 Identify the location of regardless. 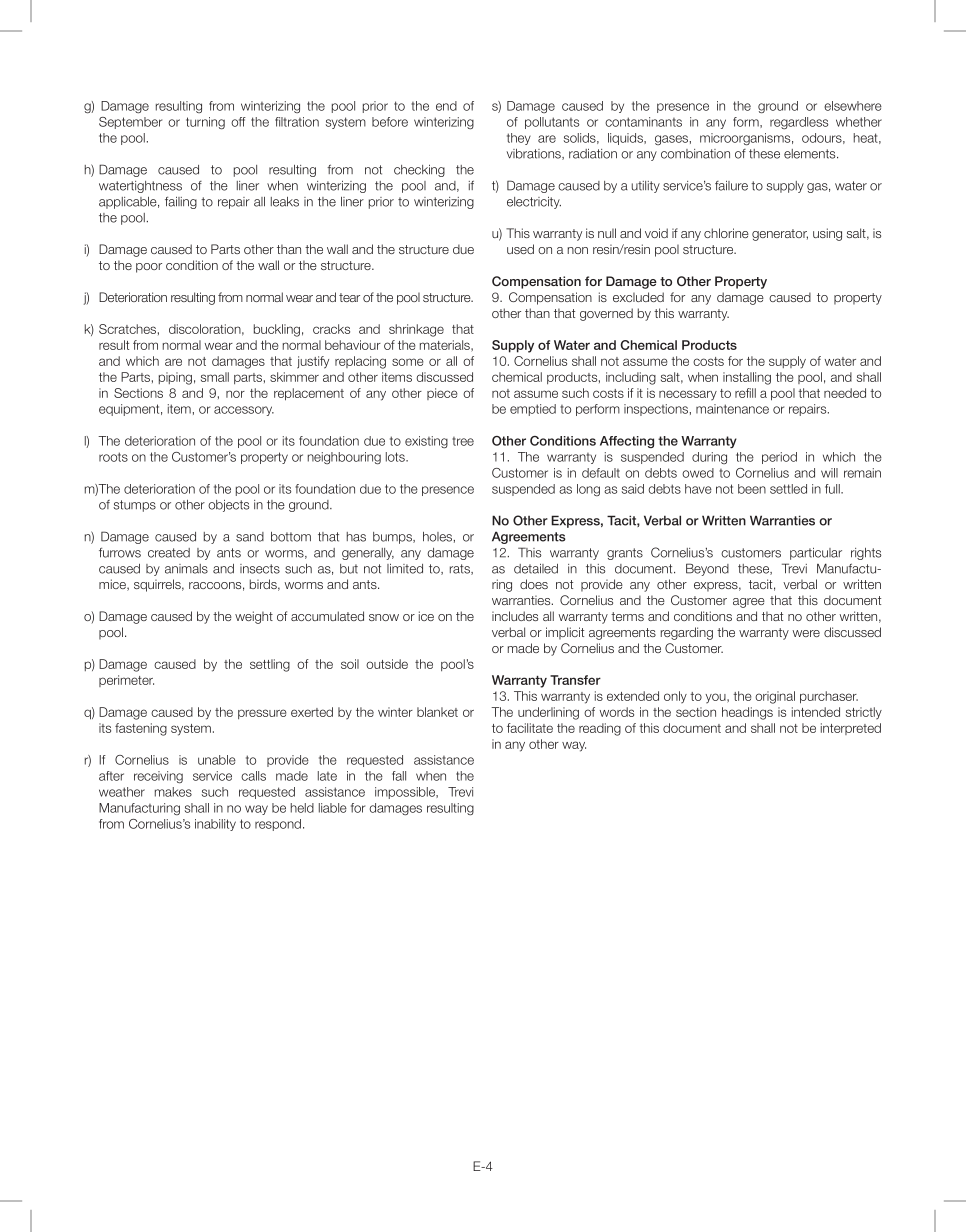
(799, 123).
